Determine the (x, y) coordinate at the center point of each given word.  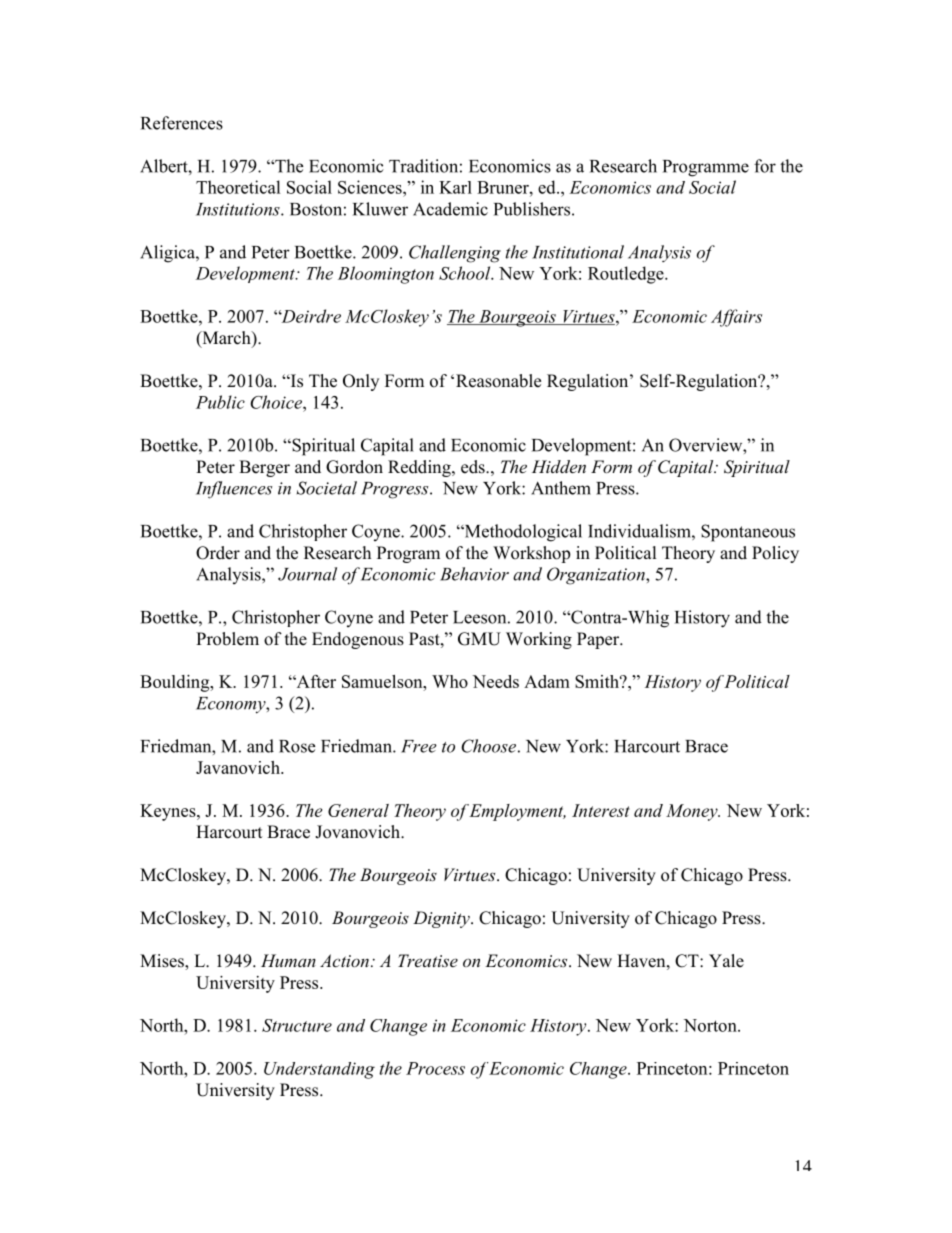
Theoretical (238, 187)
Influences (234, 490)
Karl (455, 187)
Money (693, 812)
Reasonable (498, 381)
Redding (420, 468)
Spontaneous (748, 533)
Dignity (442, 919)
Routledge (627, 275)
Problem (227, 639)
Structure (297, 1025)
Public (220, 402)
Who (450, 681)
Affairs (736, 318)
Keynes (169, 812)
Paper (599, 640)
